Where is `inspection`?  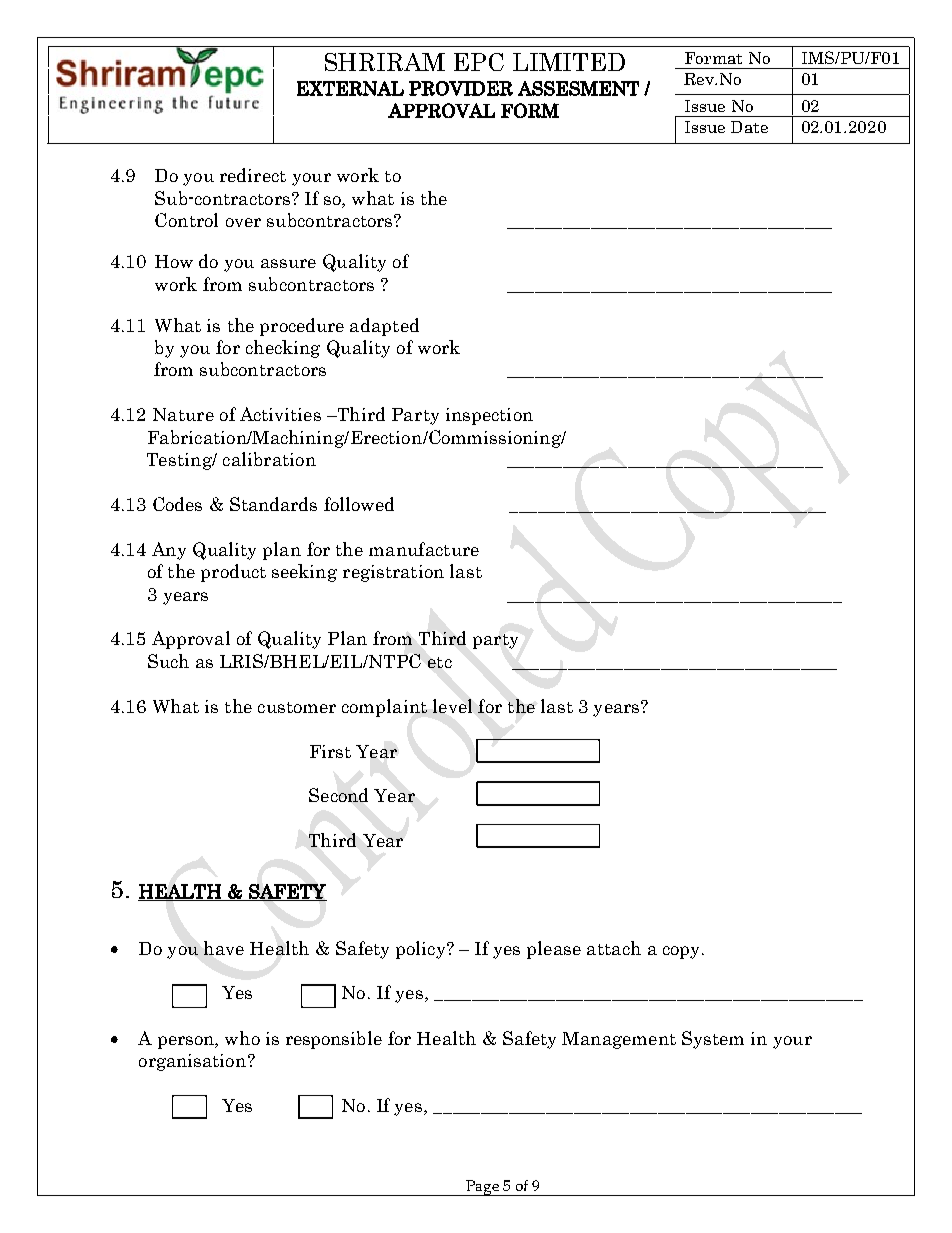 inspection is located at coordinates (489, 416).
